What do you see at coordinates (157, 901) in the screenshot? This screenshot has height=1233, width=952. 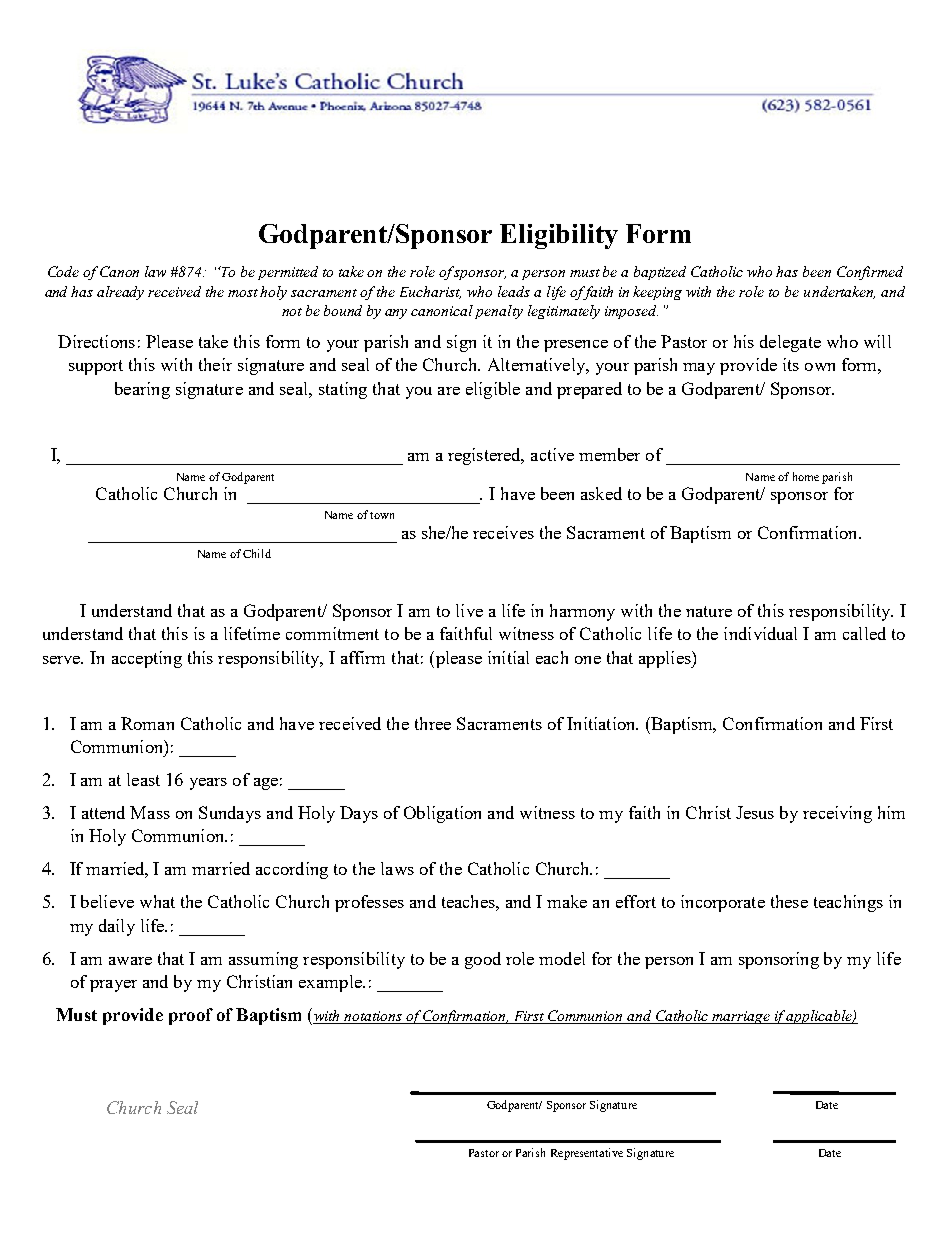 I see `what` at bounding box center [157, 901].
